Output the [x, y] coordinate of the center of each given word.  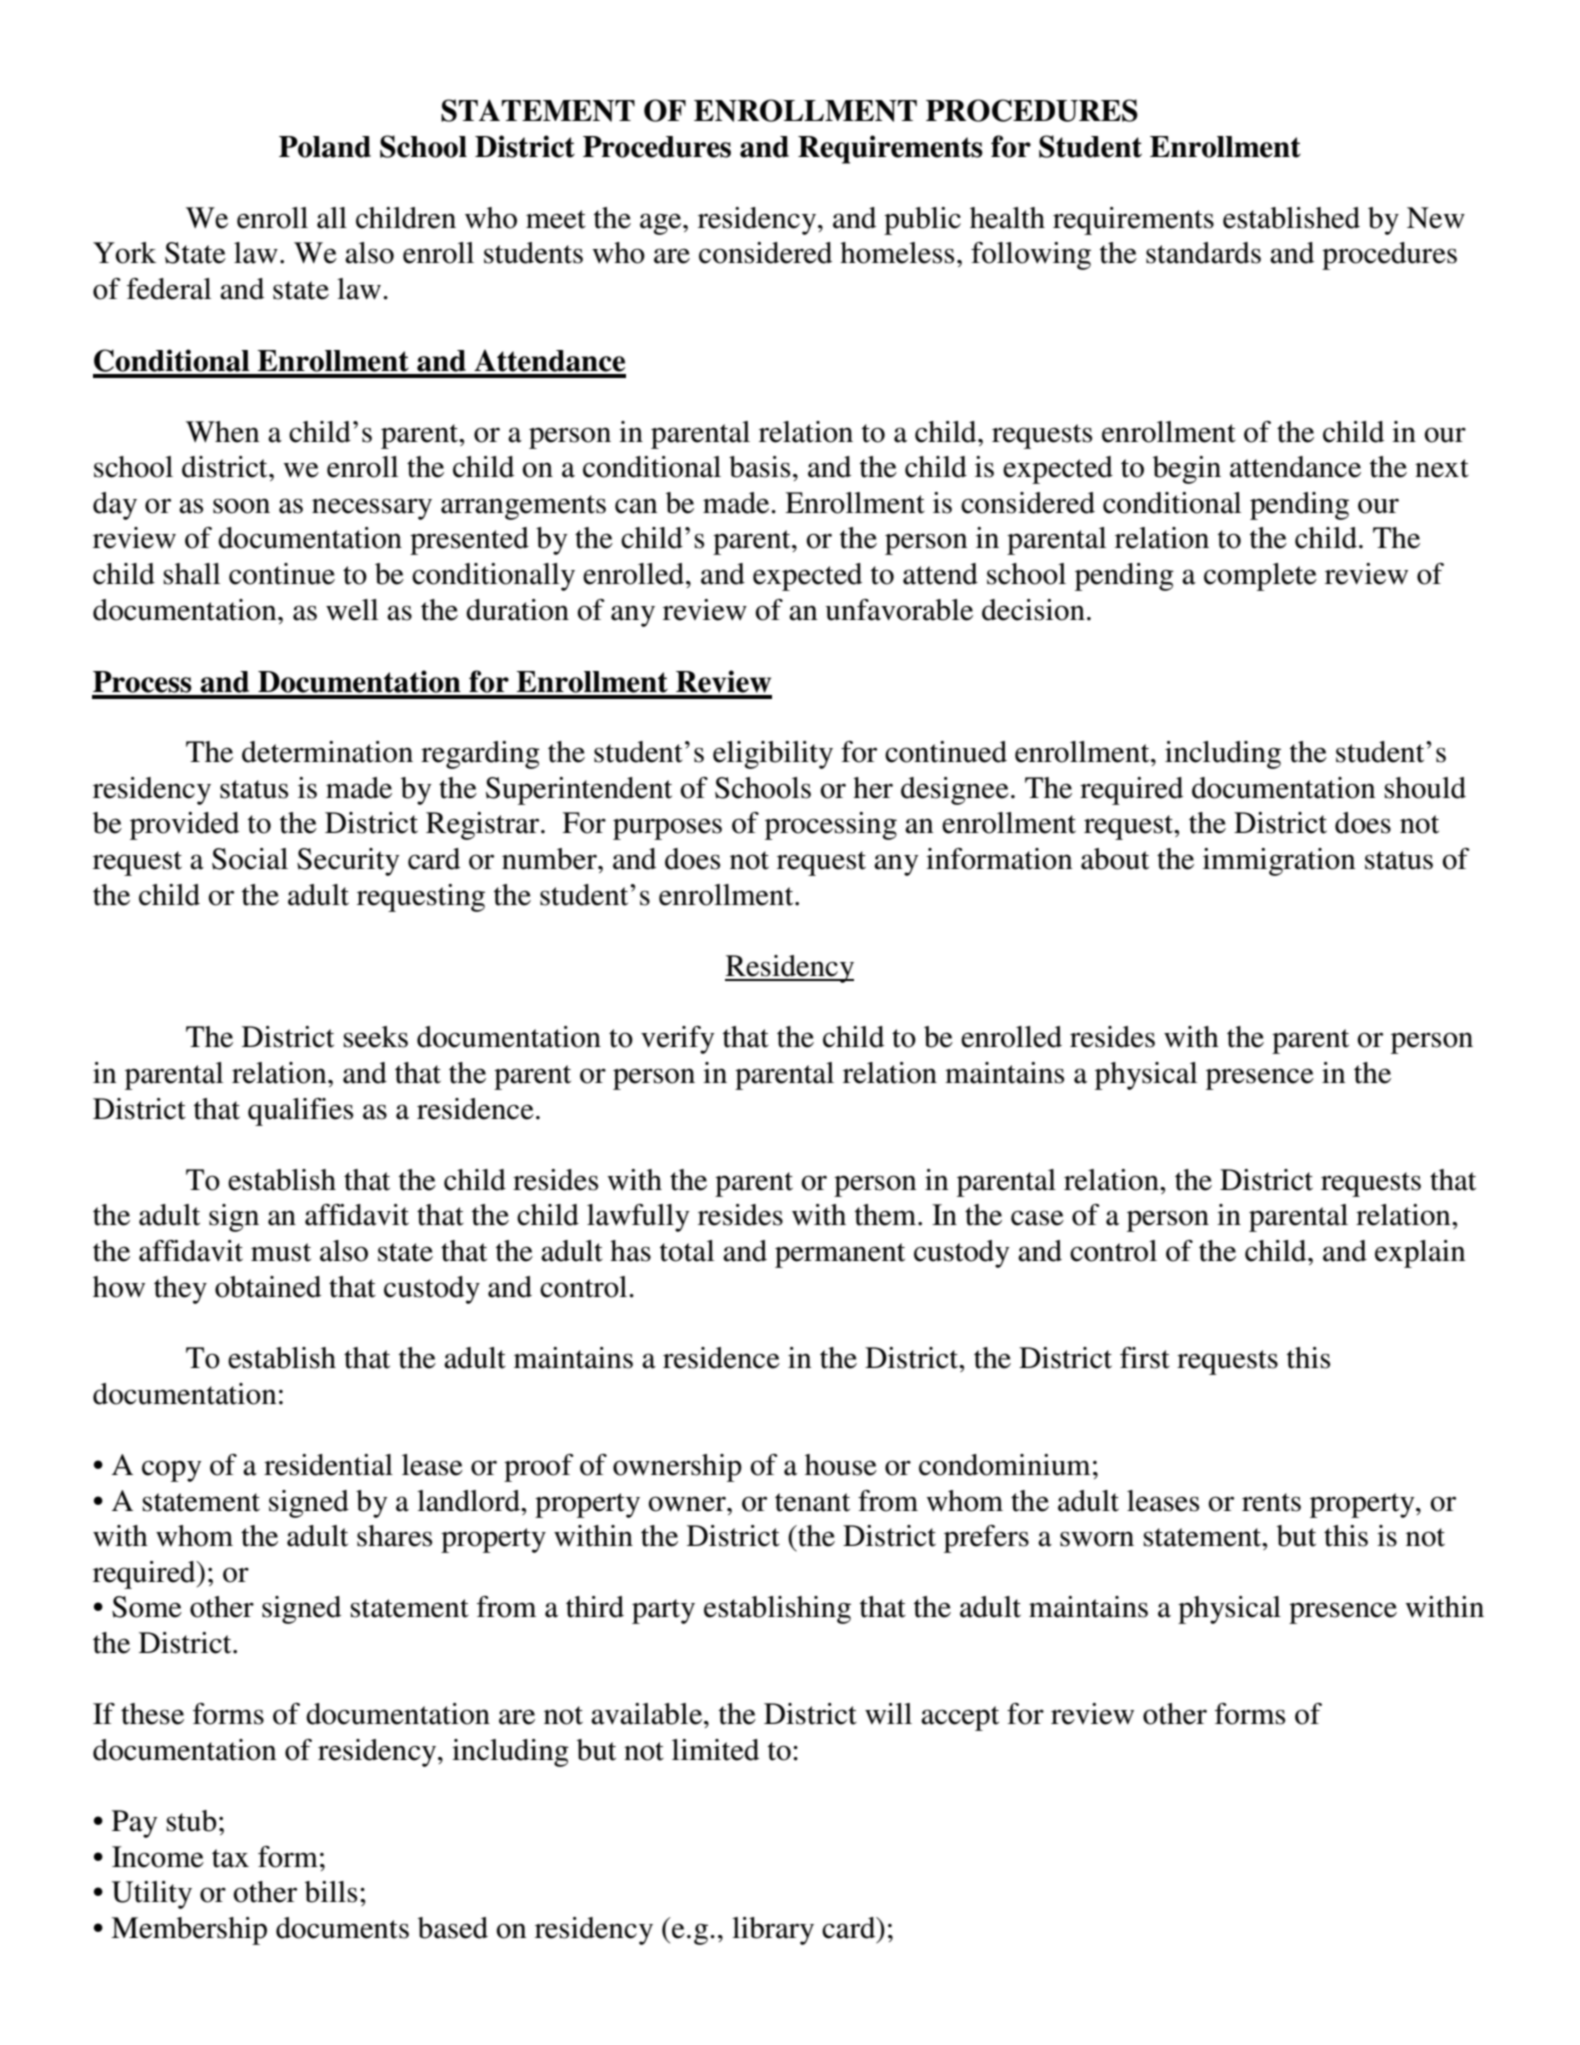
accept [960, 1718]
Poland [325, 147]
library [773, 1931]
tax [230, 1858]
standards [1203, 253]
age [662, 224]
